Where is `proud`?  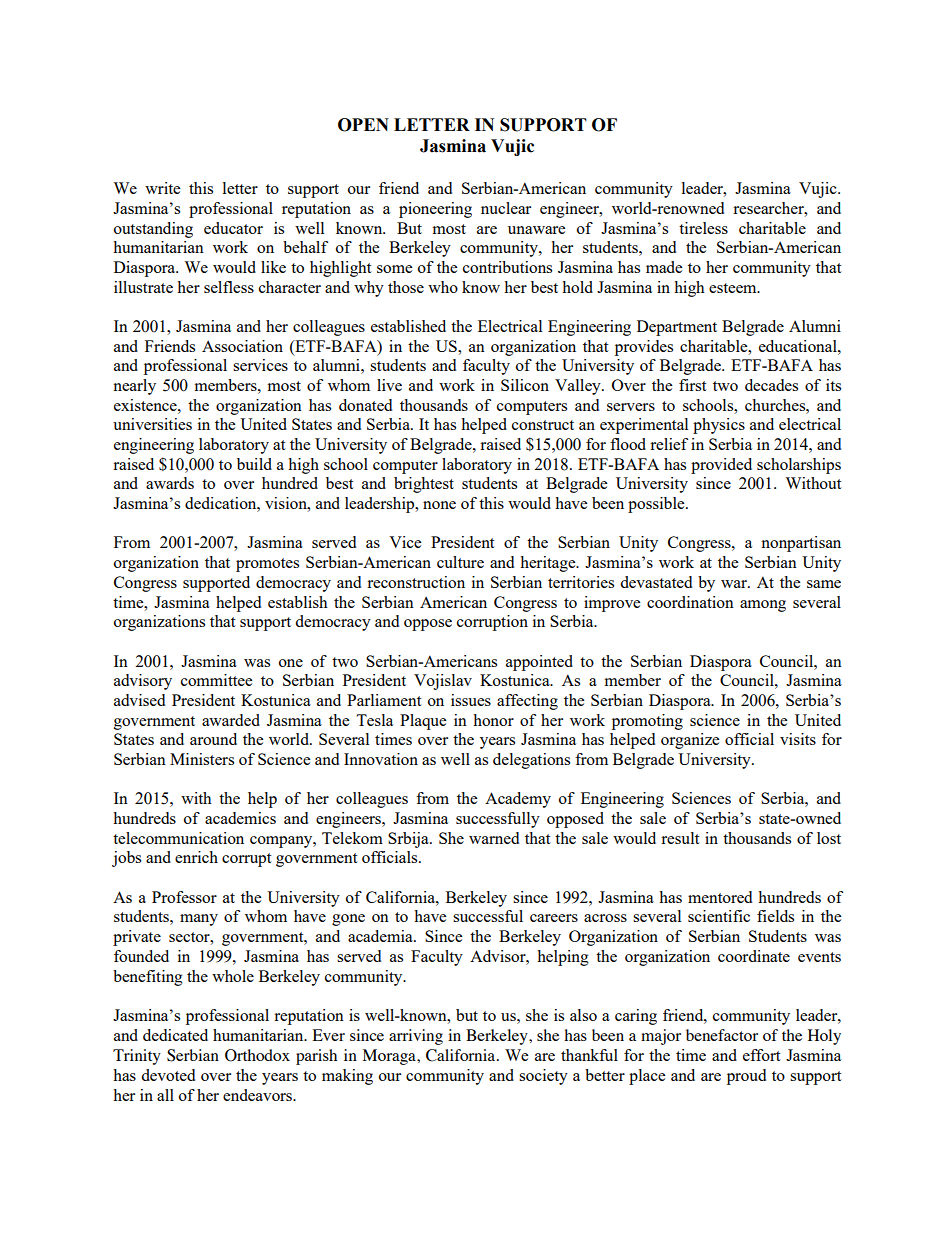
proud is located at coordinates (746, 1077).
